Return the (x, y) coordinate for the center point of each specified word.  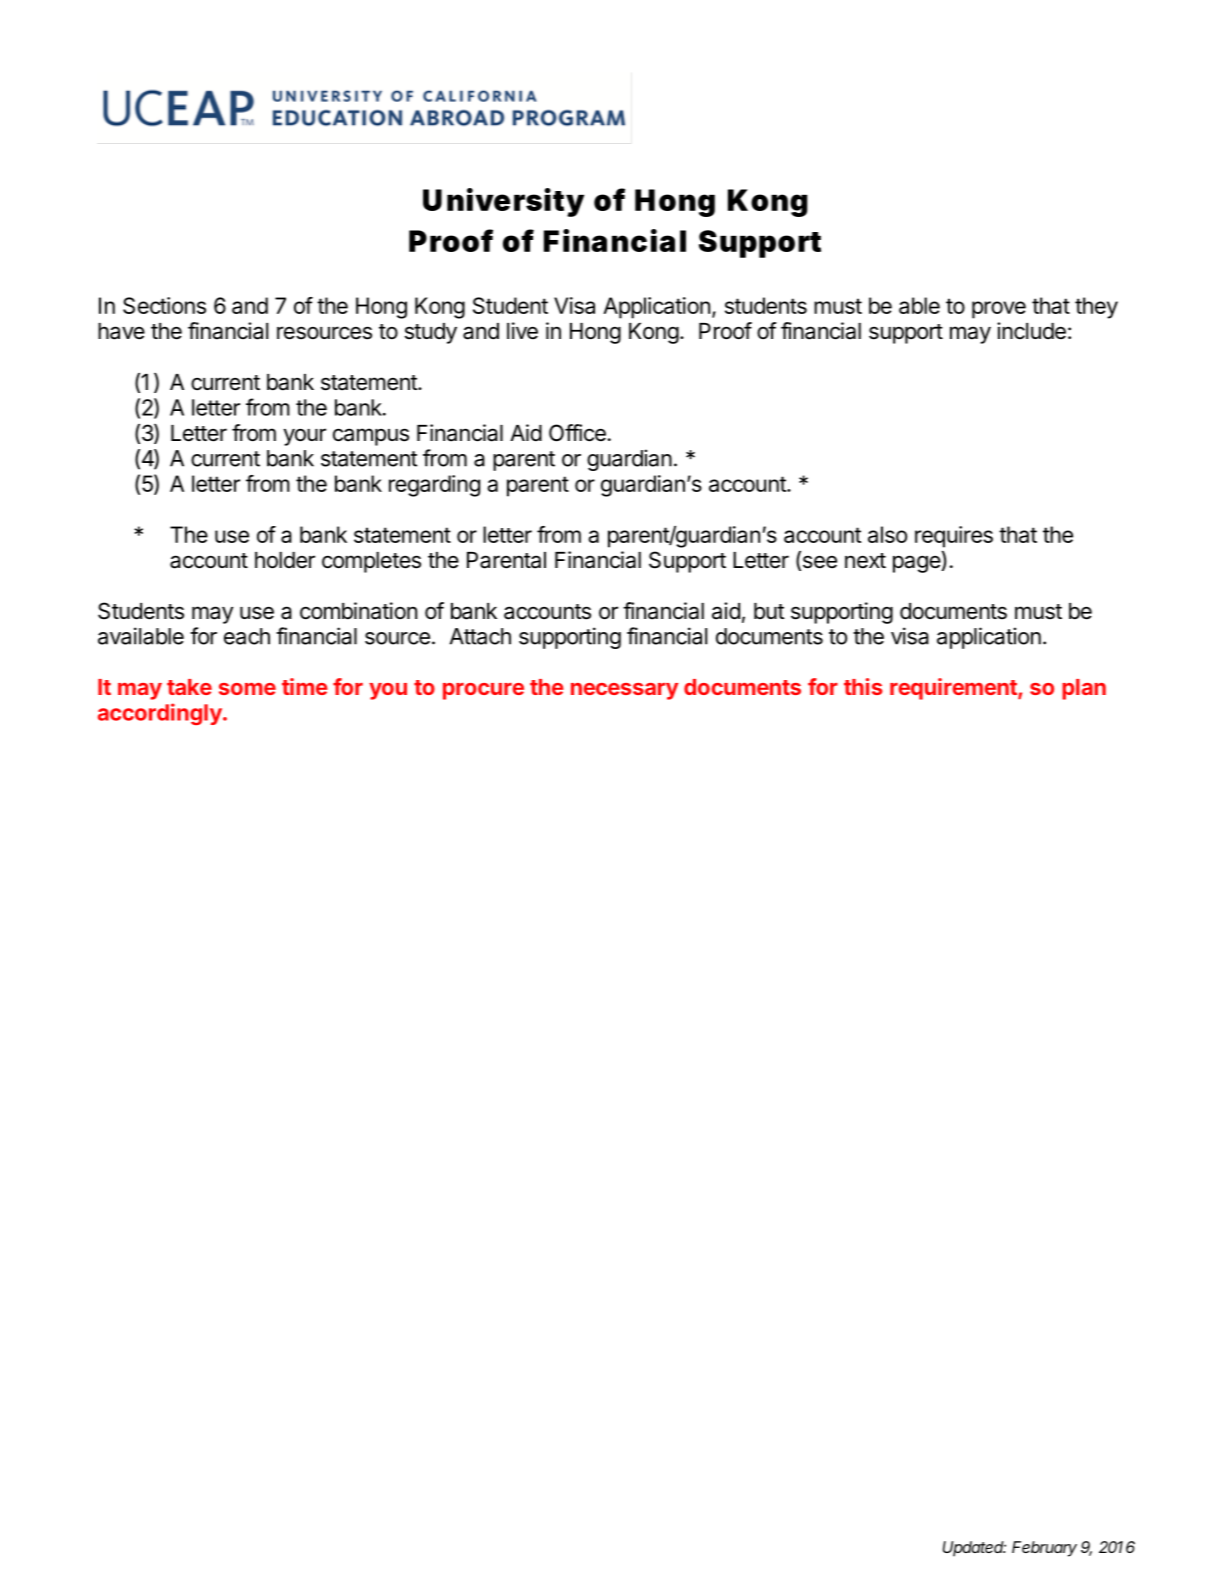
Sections (164, 305)
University (503, 202)
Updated (974, 1549)
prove (999, 310)
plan (1084, 689)
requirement (954, 689)
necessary (624, 691)
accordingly (161, 714)
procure (483, 691)
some (247, 689)
